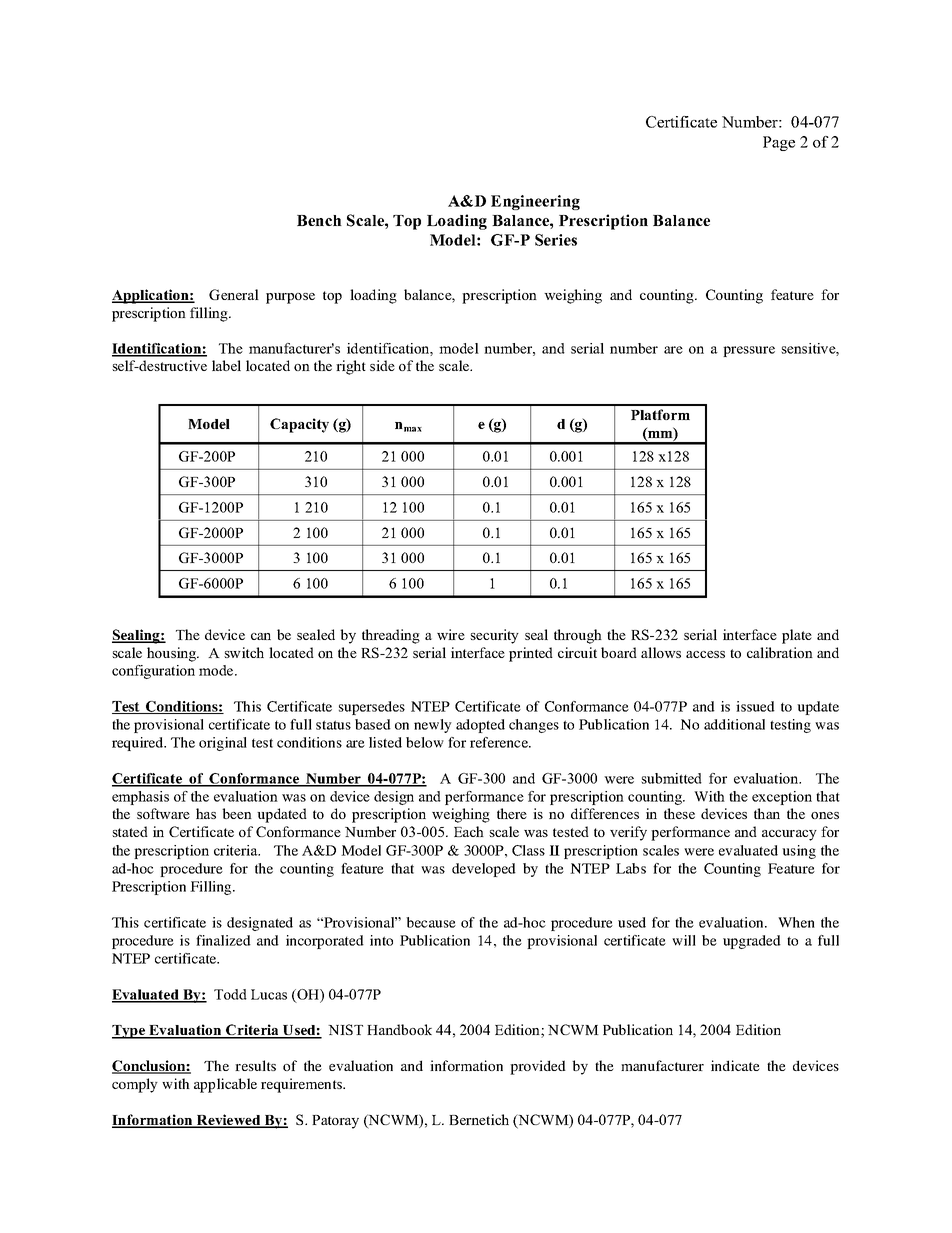  Describe the element at coordinates (225, 1085) in the screenshot. I see `applicable` at that location.
